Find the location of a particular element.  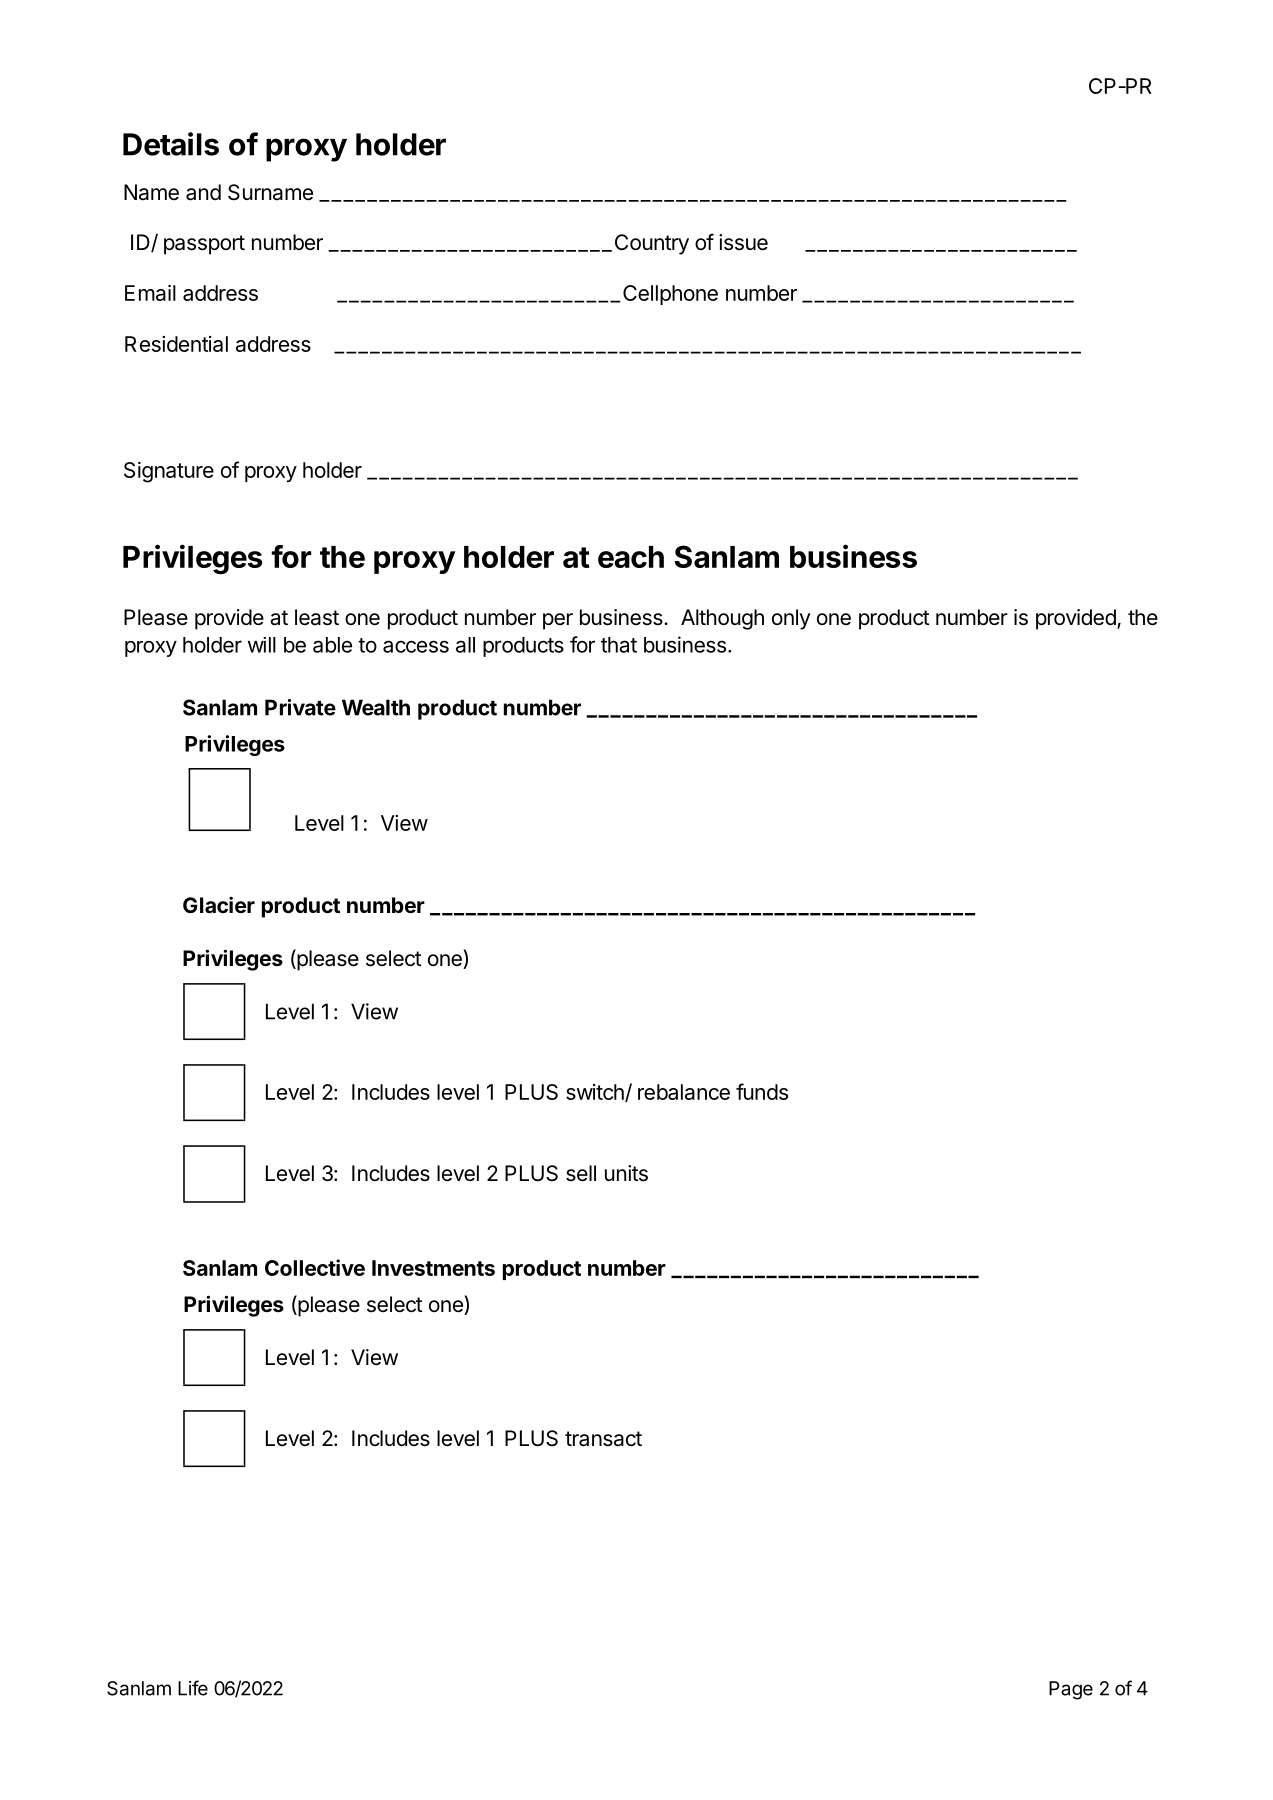

switch is located at coordinates (596, 1093).
